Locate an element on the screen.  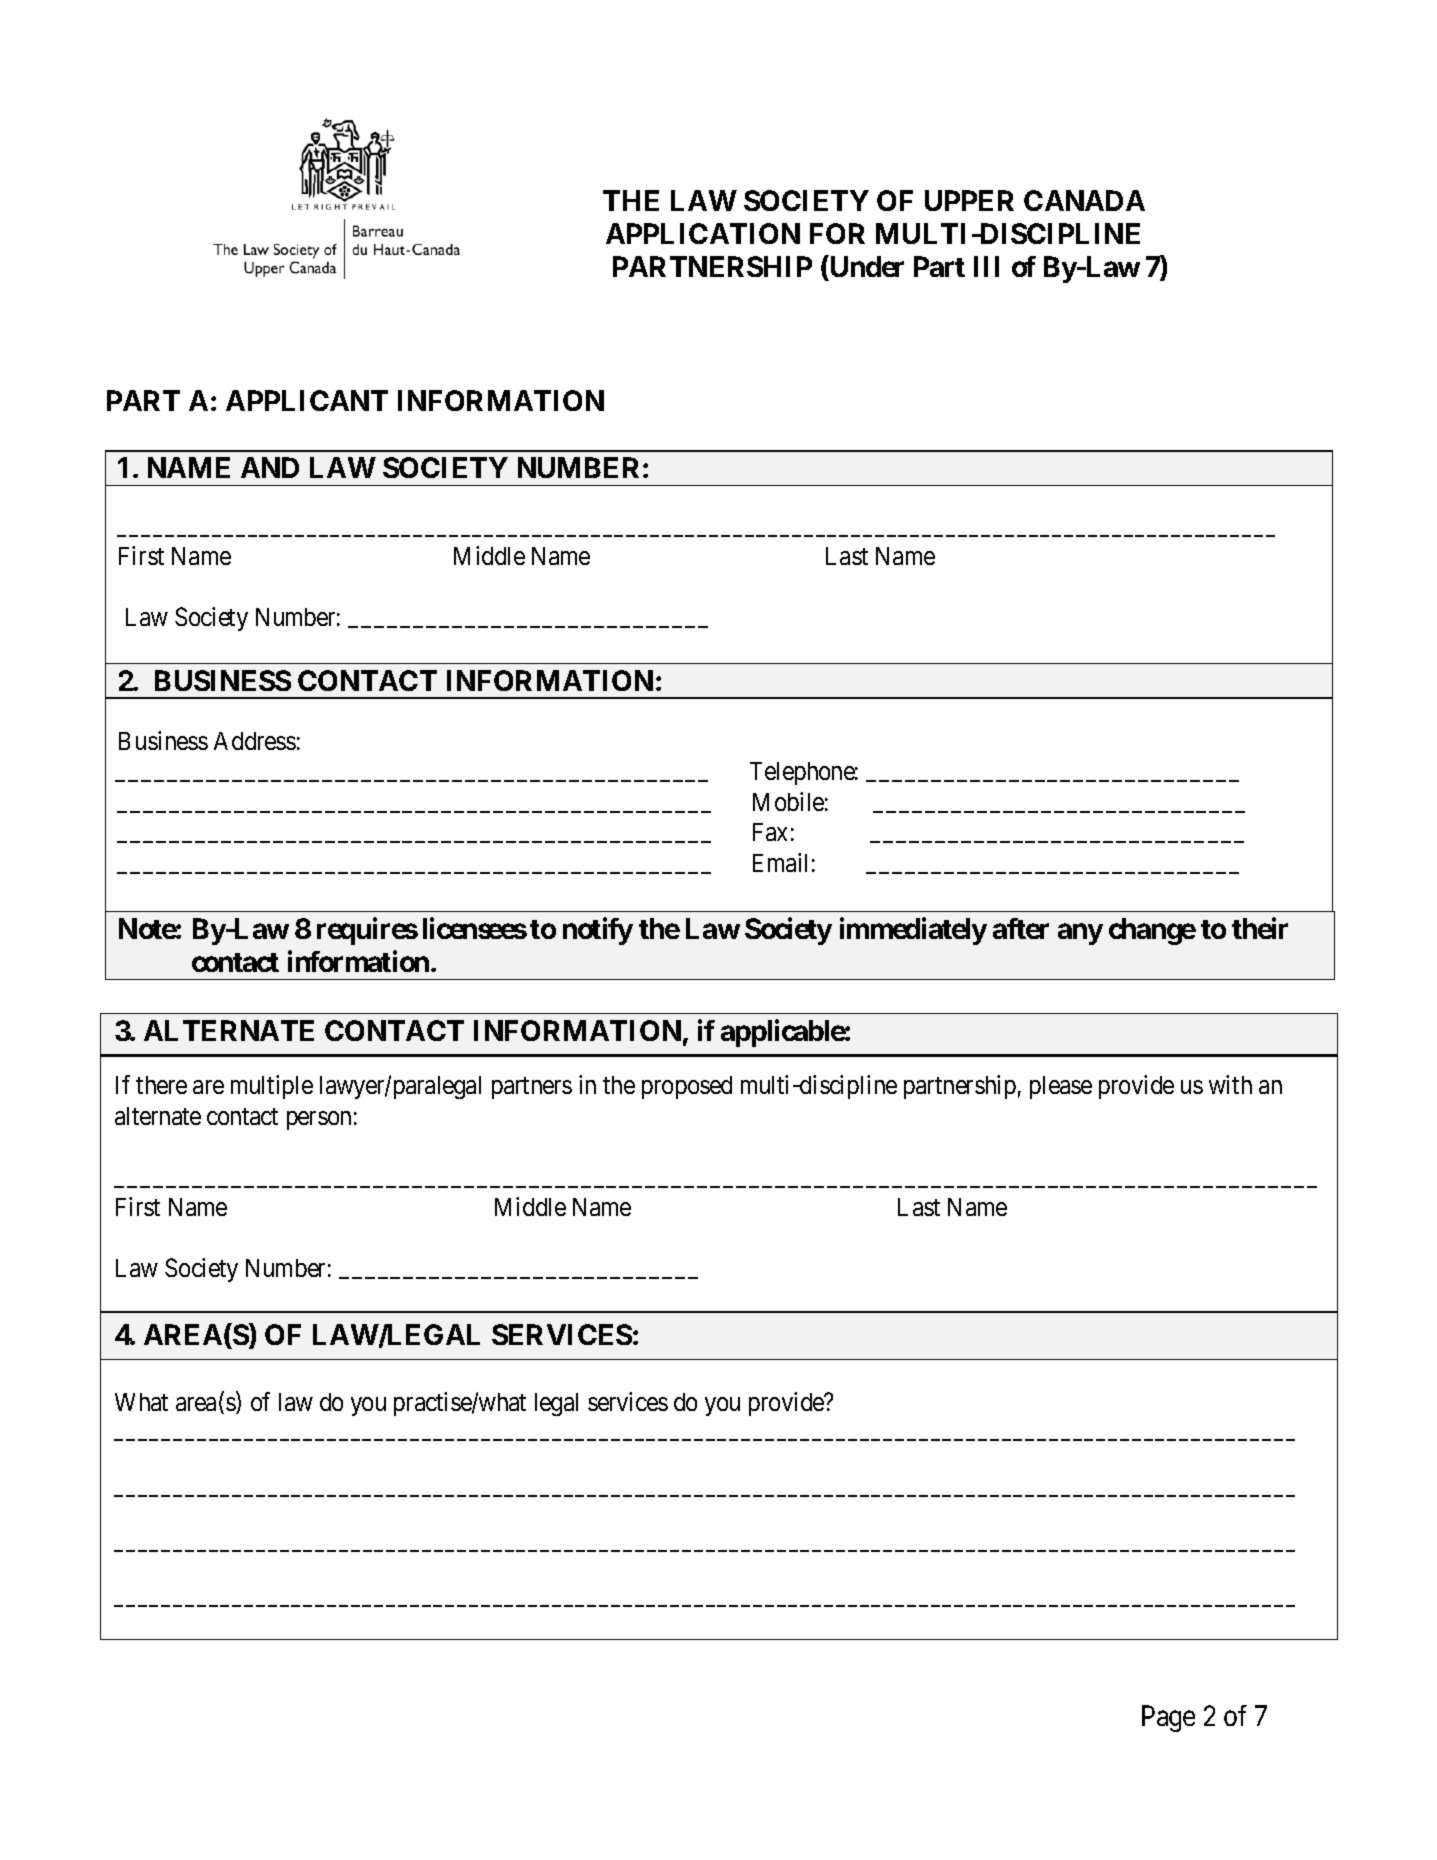
person is located at coordinates (319, 1120).
